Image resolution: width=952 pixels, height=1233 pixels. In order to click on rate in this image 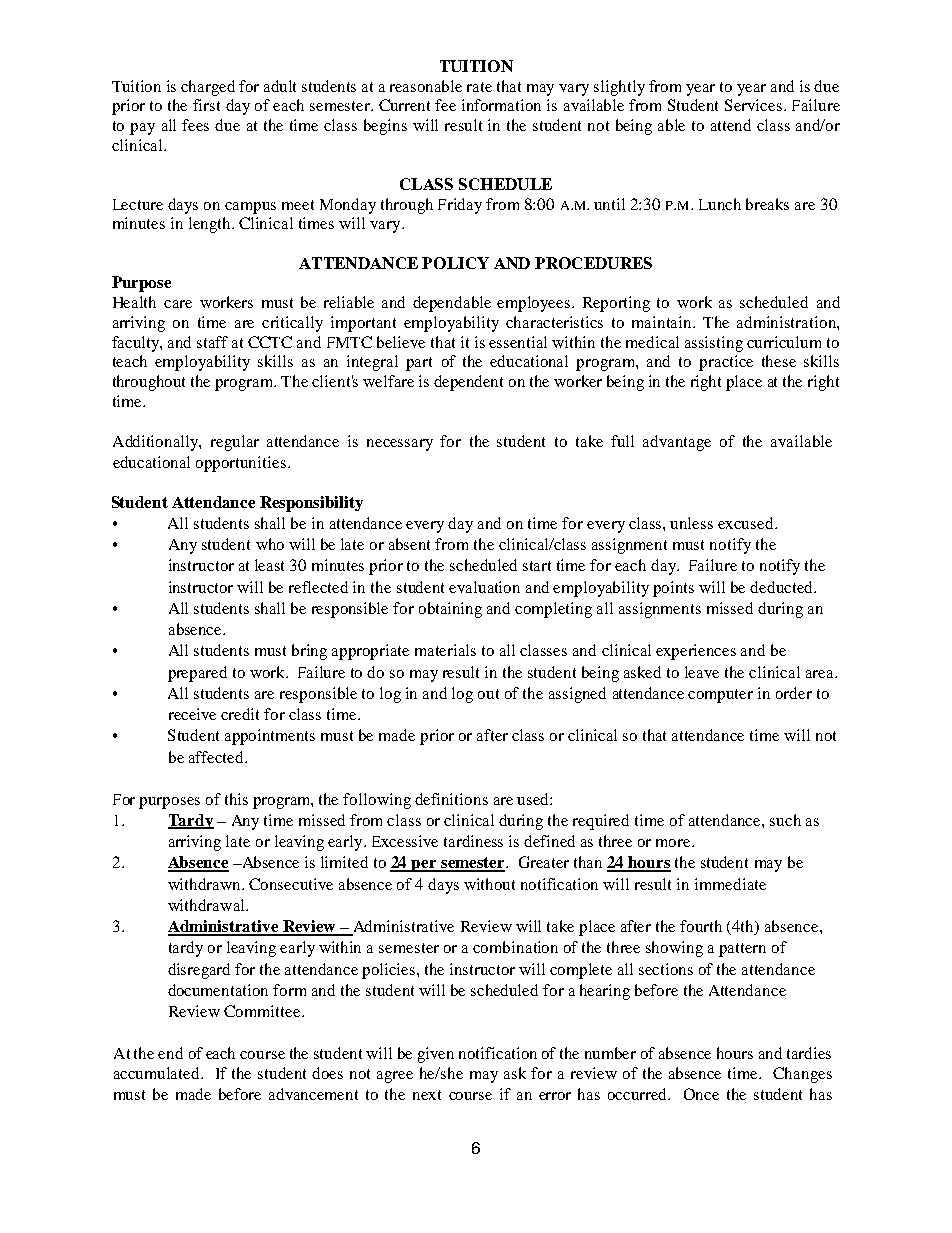, I will do `click(479, 87)`.
